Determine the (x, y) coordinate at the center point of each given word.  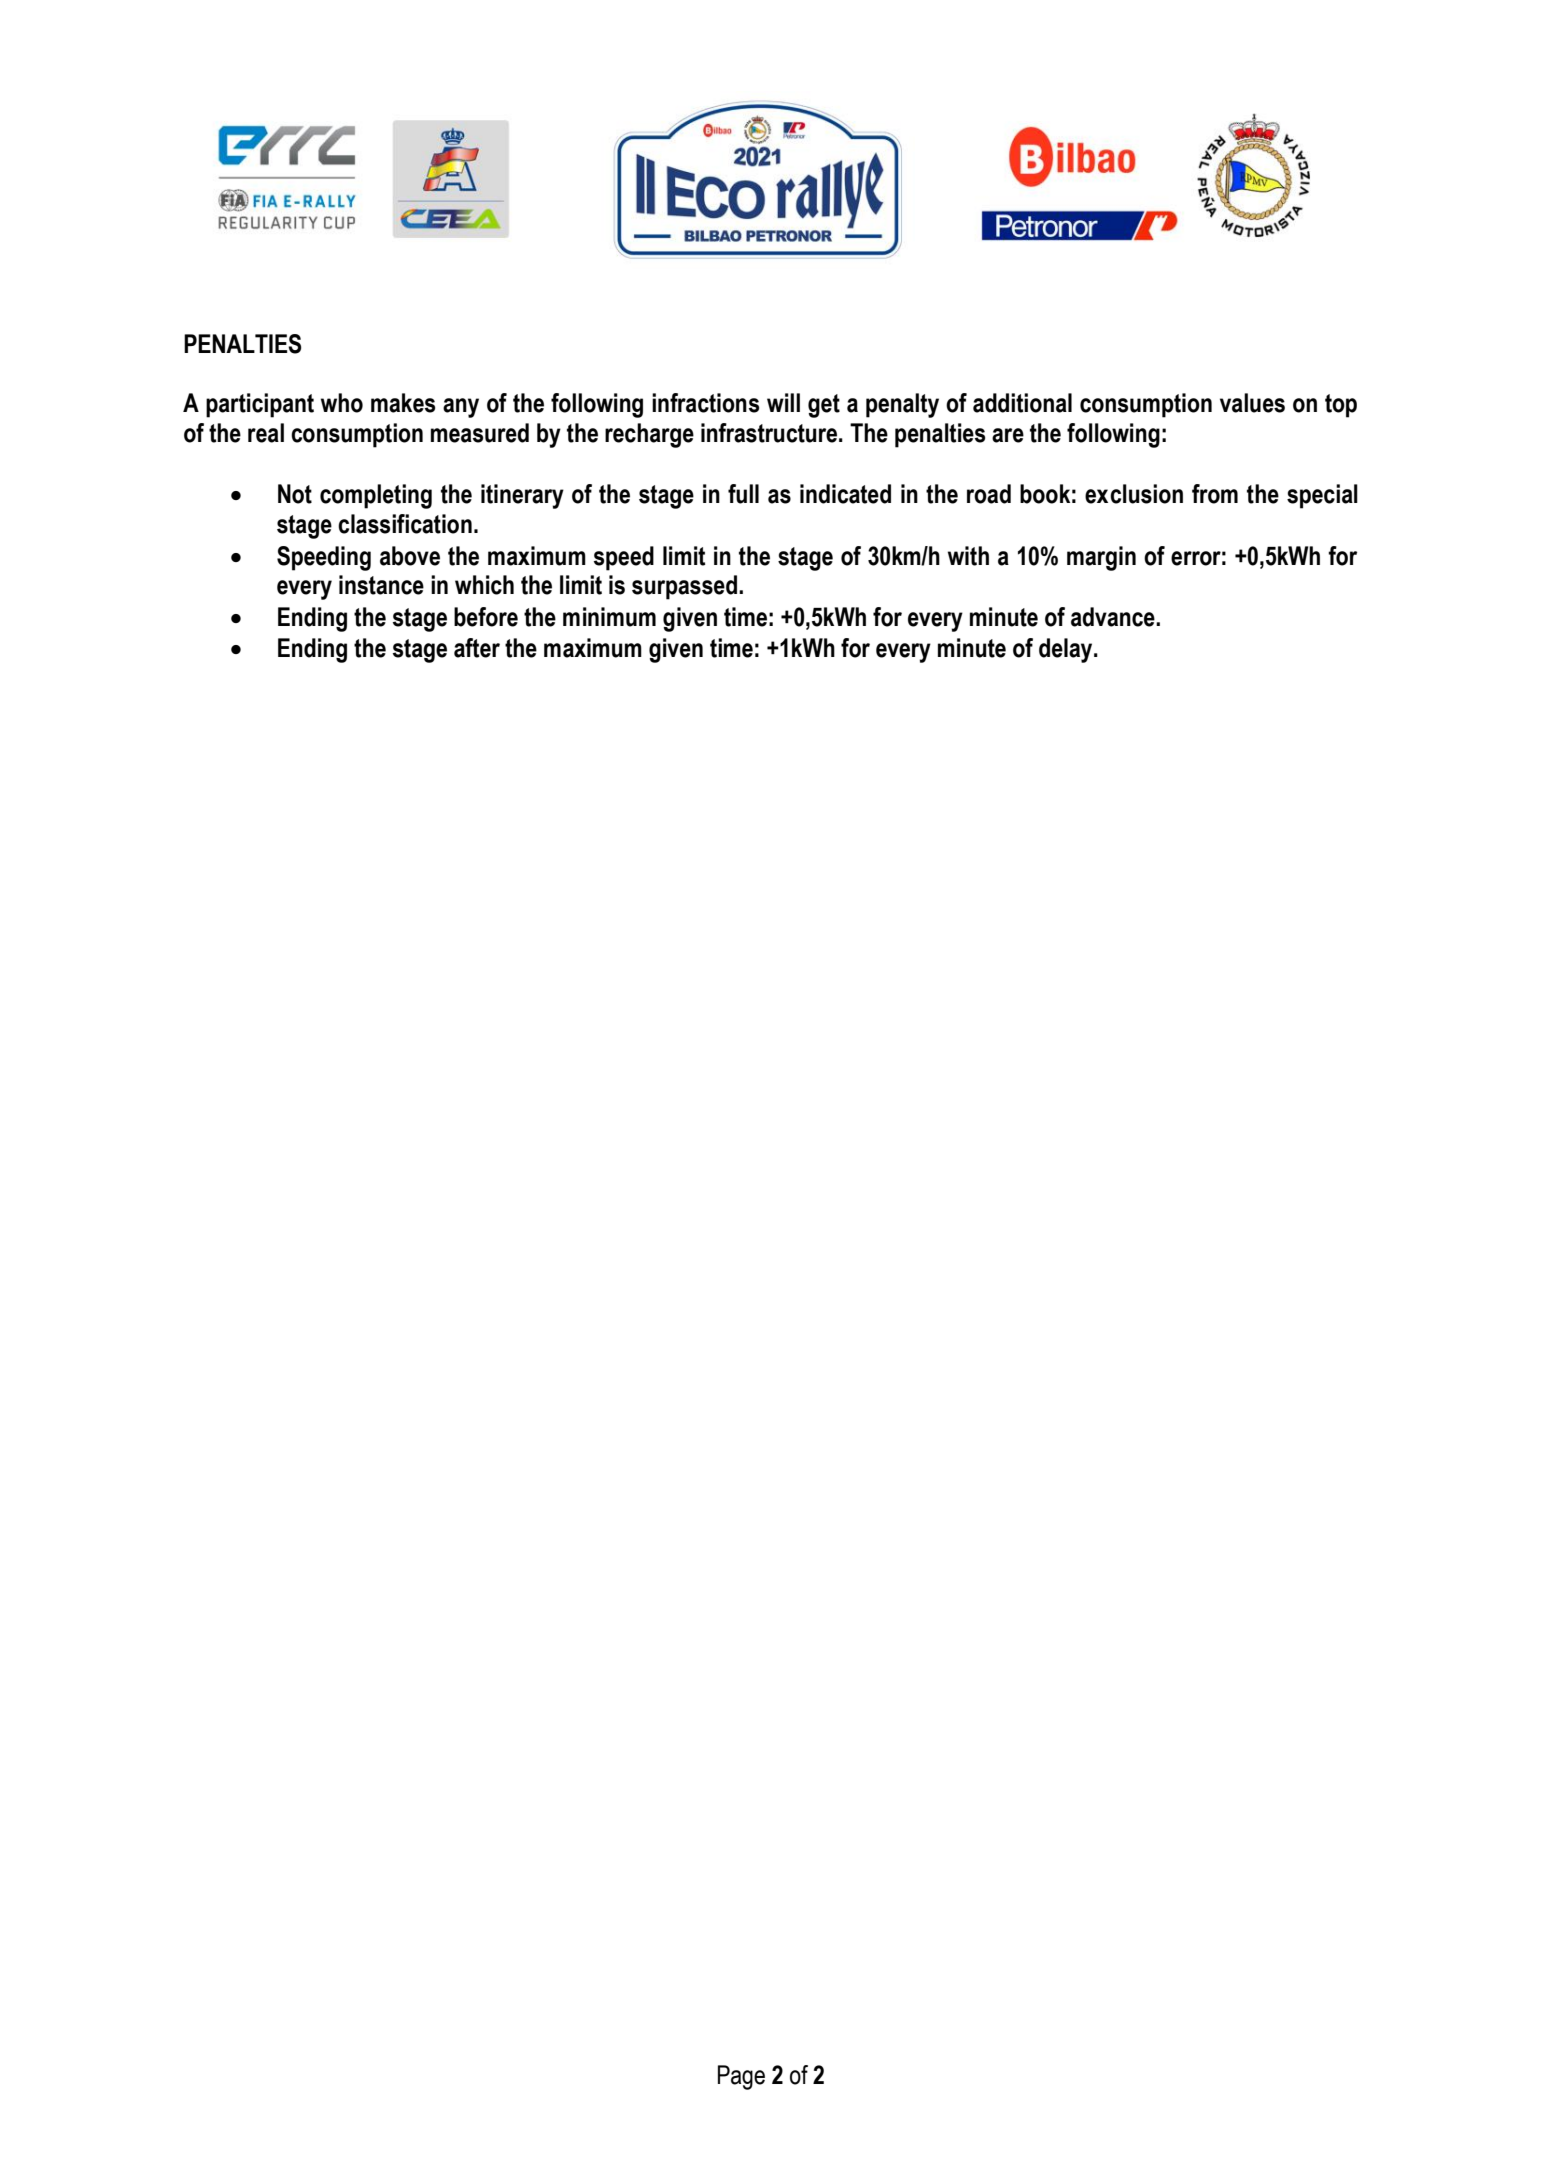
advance (1114, 617)
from (1215, 494)
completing (376, 496)
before (486, 617)
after (477, 648)
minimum (609, 617)
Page (741, 2077)
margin (1101, 558)
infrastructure (769, 433)
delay (1067, 650)
